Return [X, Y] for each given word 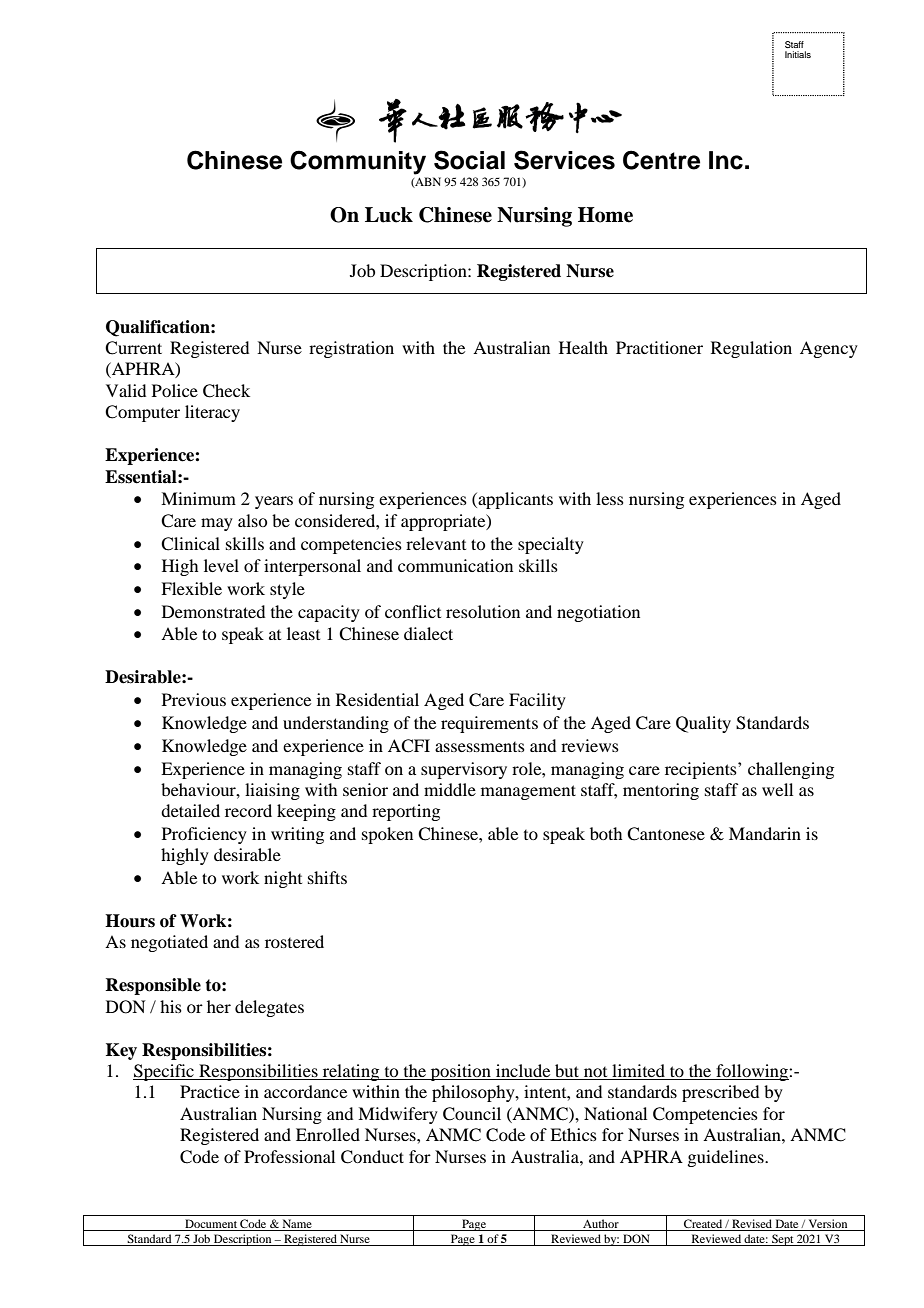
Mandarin [765, 833]
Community [358, 162]
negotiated [169, 943]
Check [226, 391]
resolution [483, 611]
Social [469, 160]
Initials [798, 54]
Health [583, 347]
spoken [387, 835]
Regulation [751, 349]
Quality [703, 724]
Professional [289, 1156]
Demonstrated [213, 611]
